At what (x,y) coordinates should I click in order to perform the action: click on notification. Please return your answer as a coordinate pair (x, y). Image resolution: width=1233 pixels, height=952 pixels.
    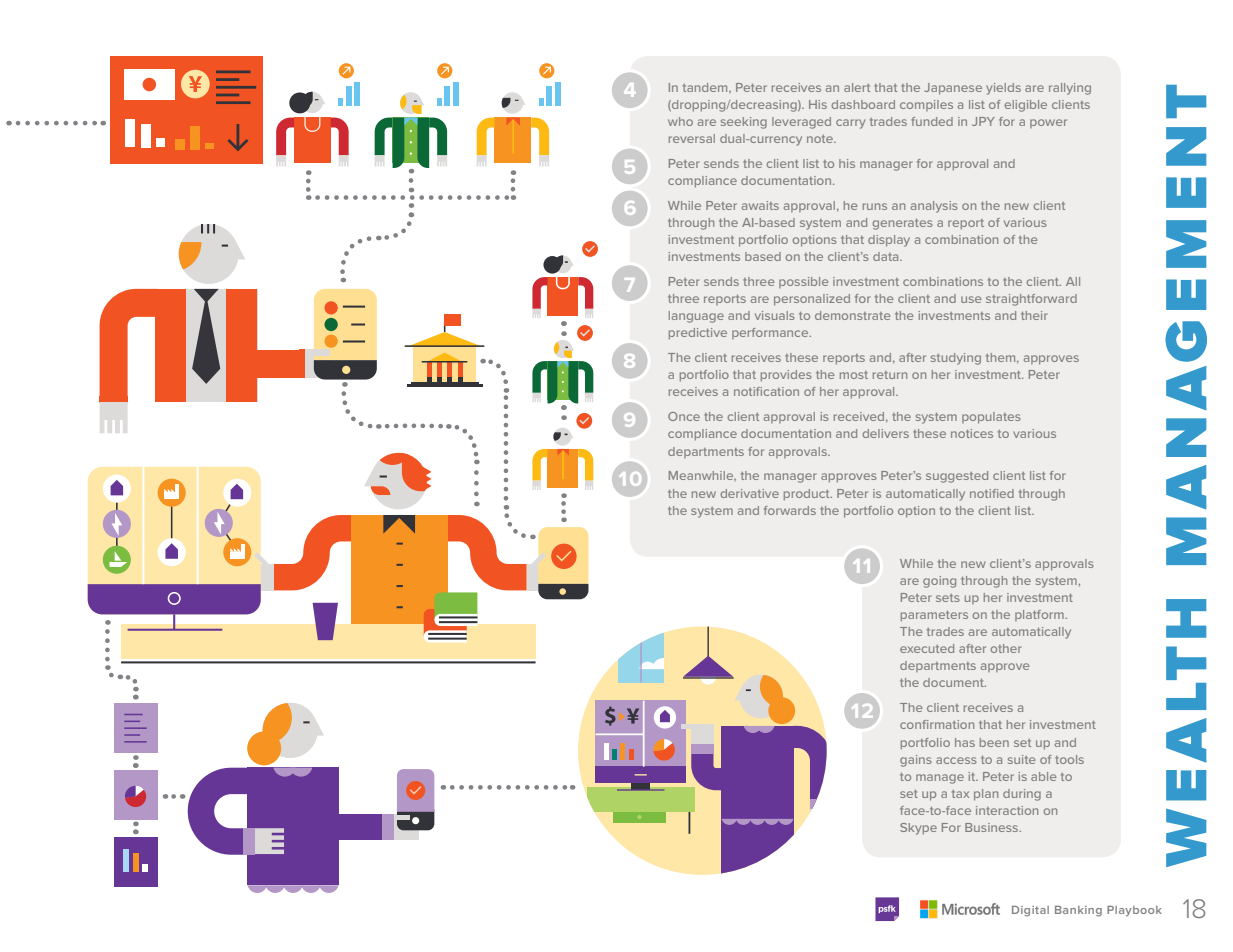
    Looking at the image, I should click on (766, 391).
